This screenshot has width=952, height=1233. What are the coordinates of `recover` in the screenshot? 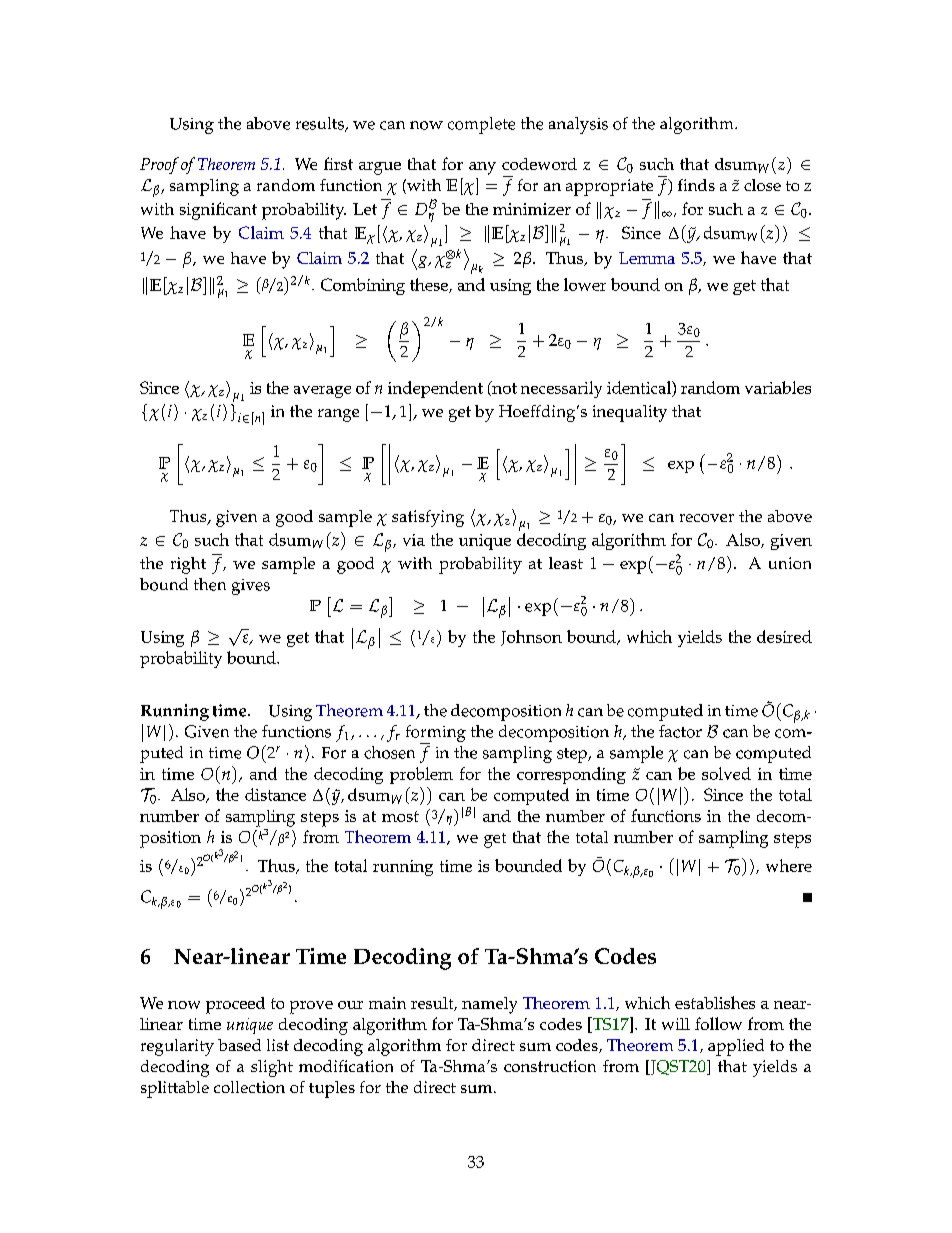 It's located at (707, 518).
